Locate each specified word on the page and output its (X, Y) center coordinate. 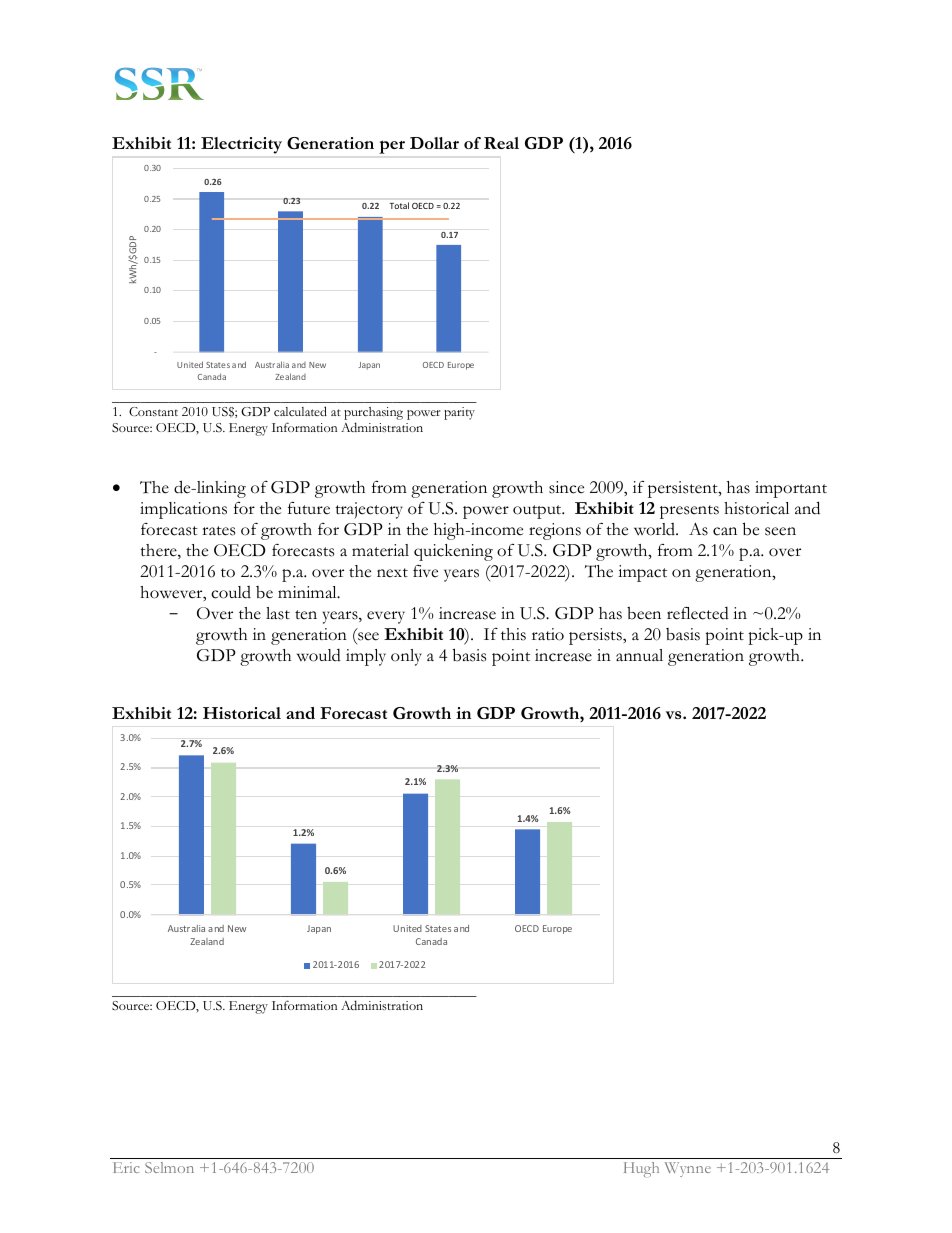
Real (501, 143)
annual (639, 655)
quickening (453, 552)
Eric (126, 1167)
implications (183, 510)
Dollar (434, 143)
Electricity (241, 145)
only (406, 657)
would (319, 655)
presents (689, 512)
